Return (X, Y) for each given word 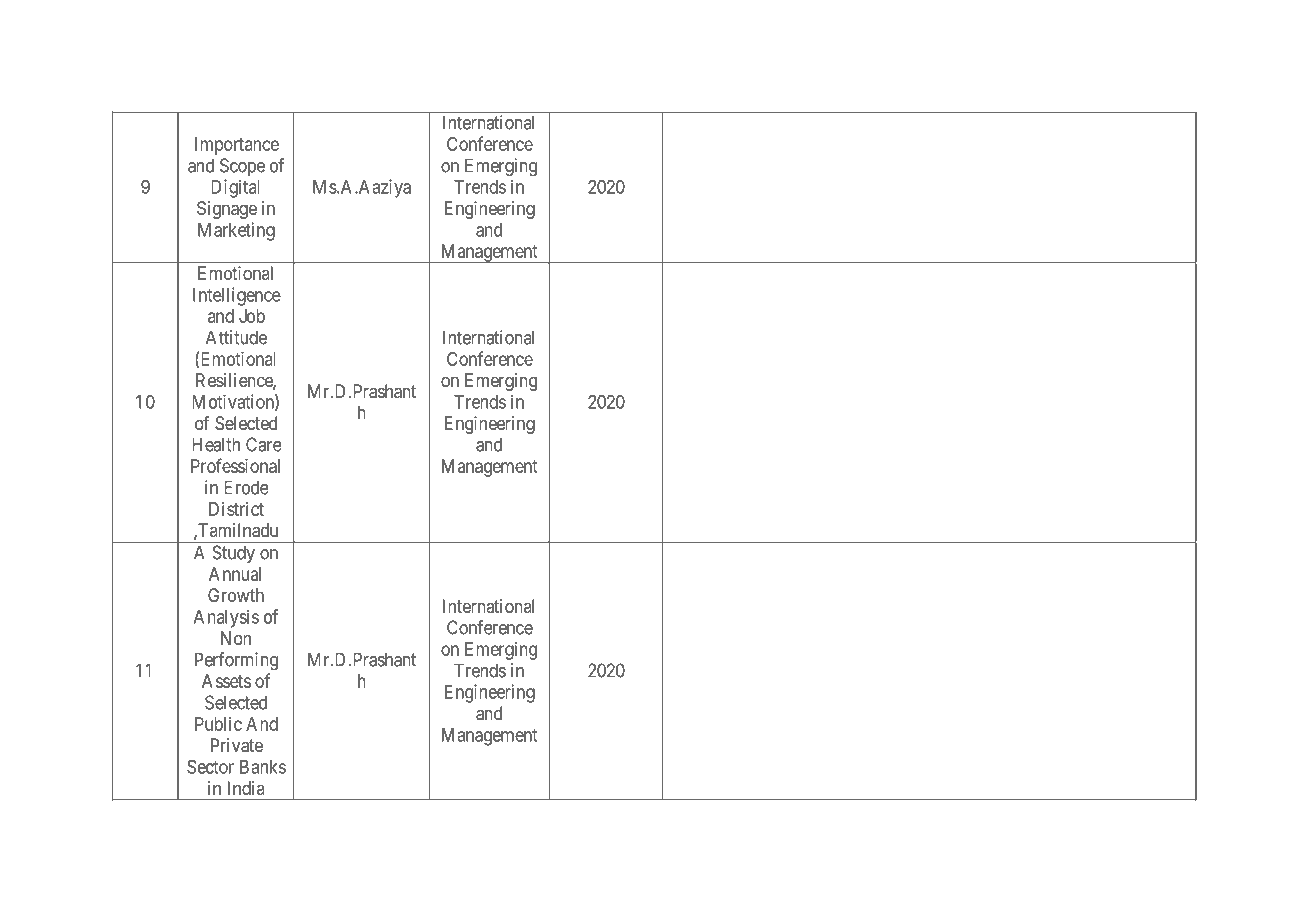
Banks (263, 767)
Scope (242, 167)
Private (237, 745)
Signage (227, 210)
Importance (237, 146)
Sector (210, 767)
